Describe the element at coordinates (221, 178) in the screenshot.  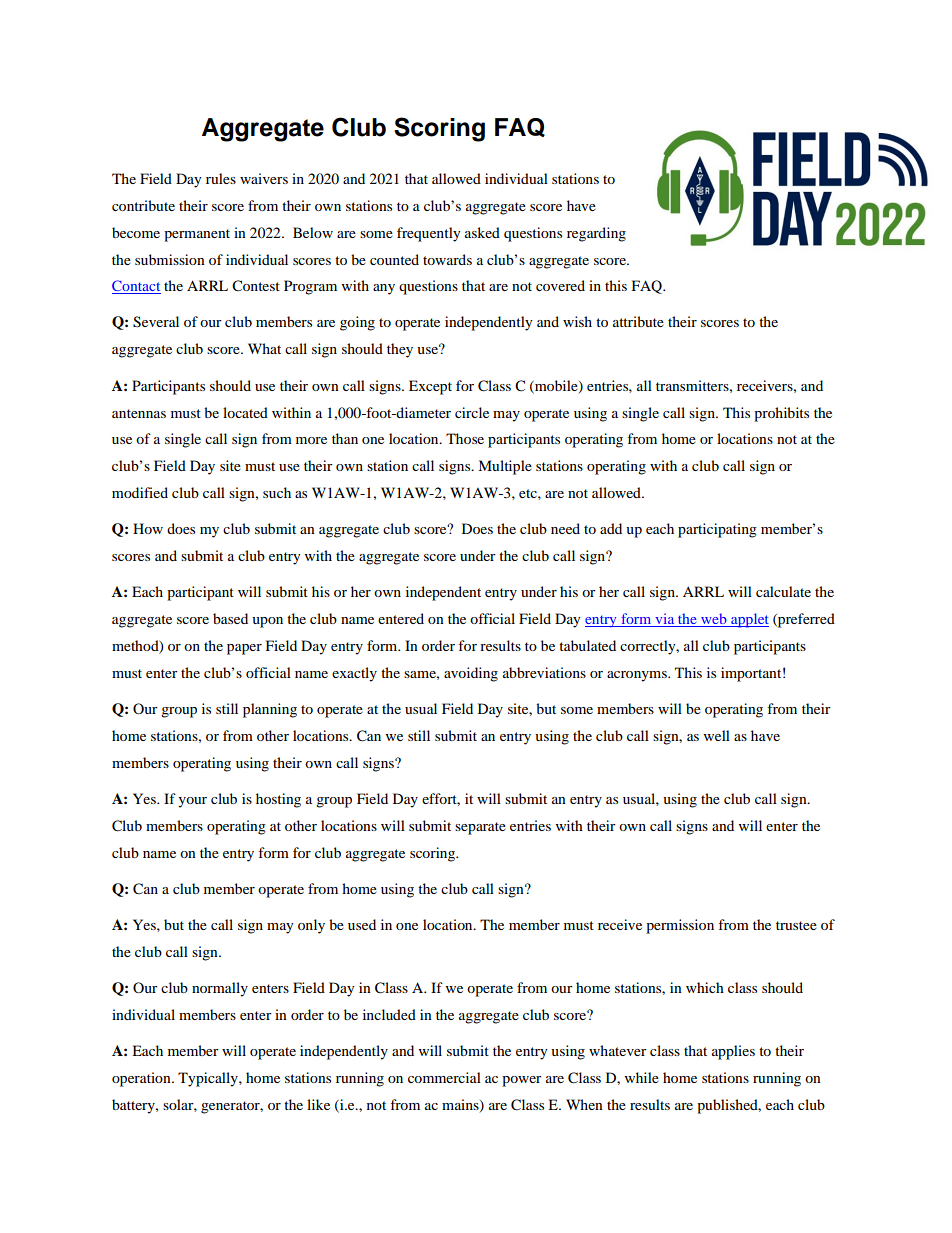
I see `rules` at that location.
